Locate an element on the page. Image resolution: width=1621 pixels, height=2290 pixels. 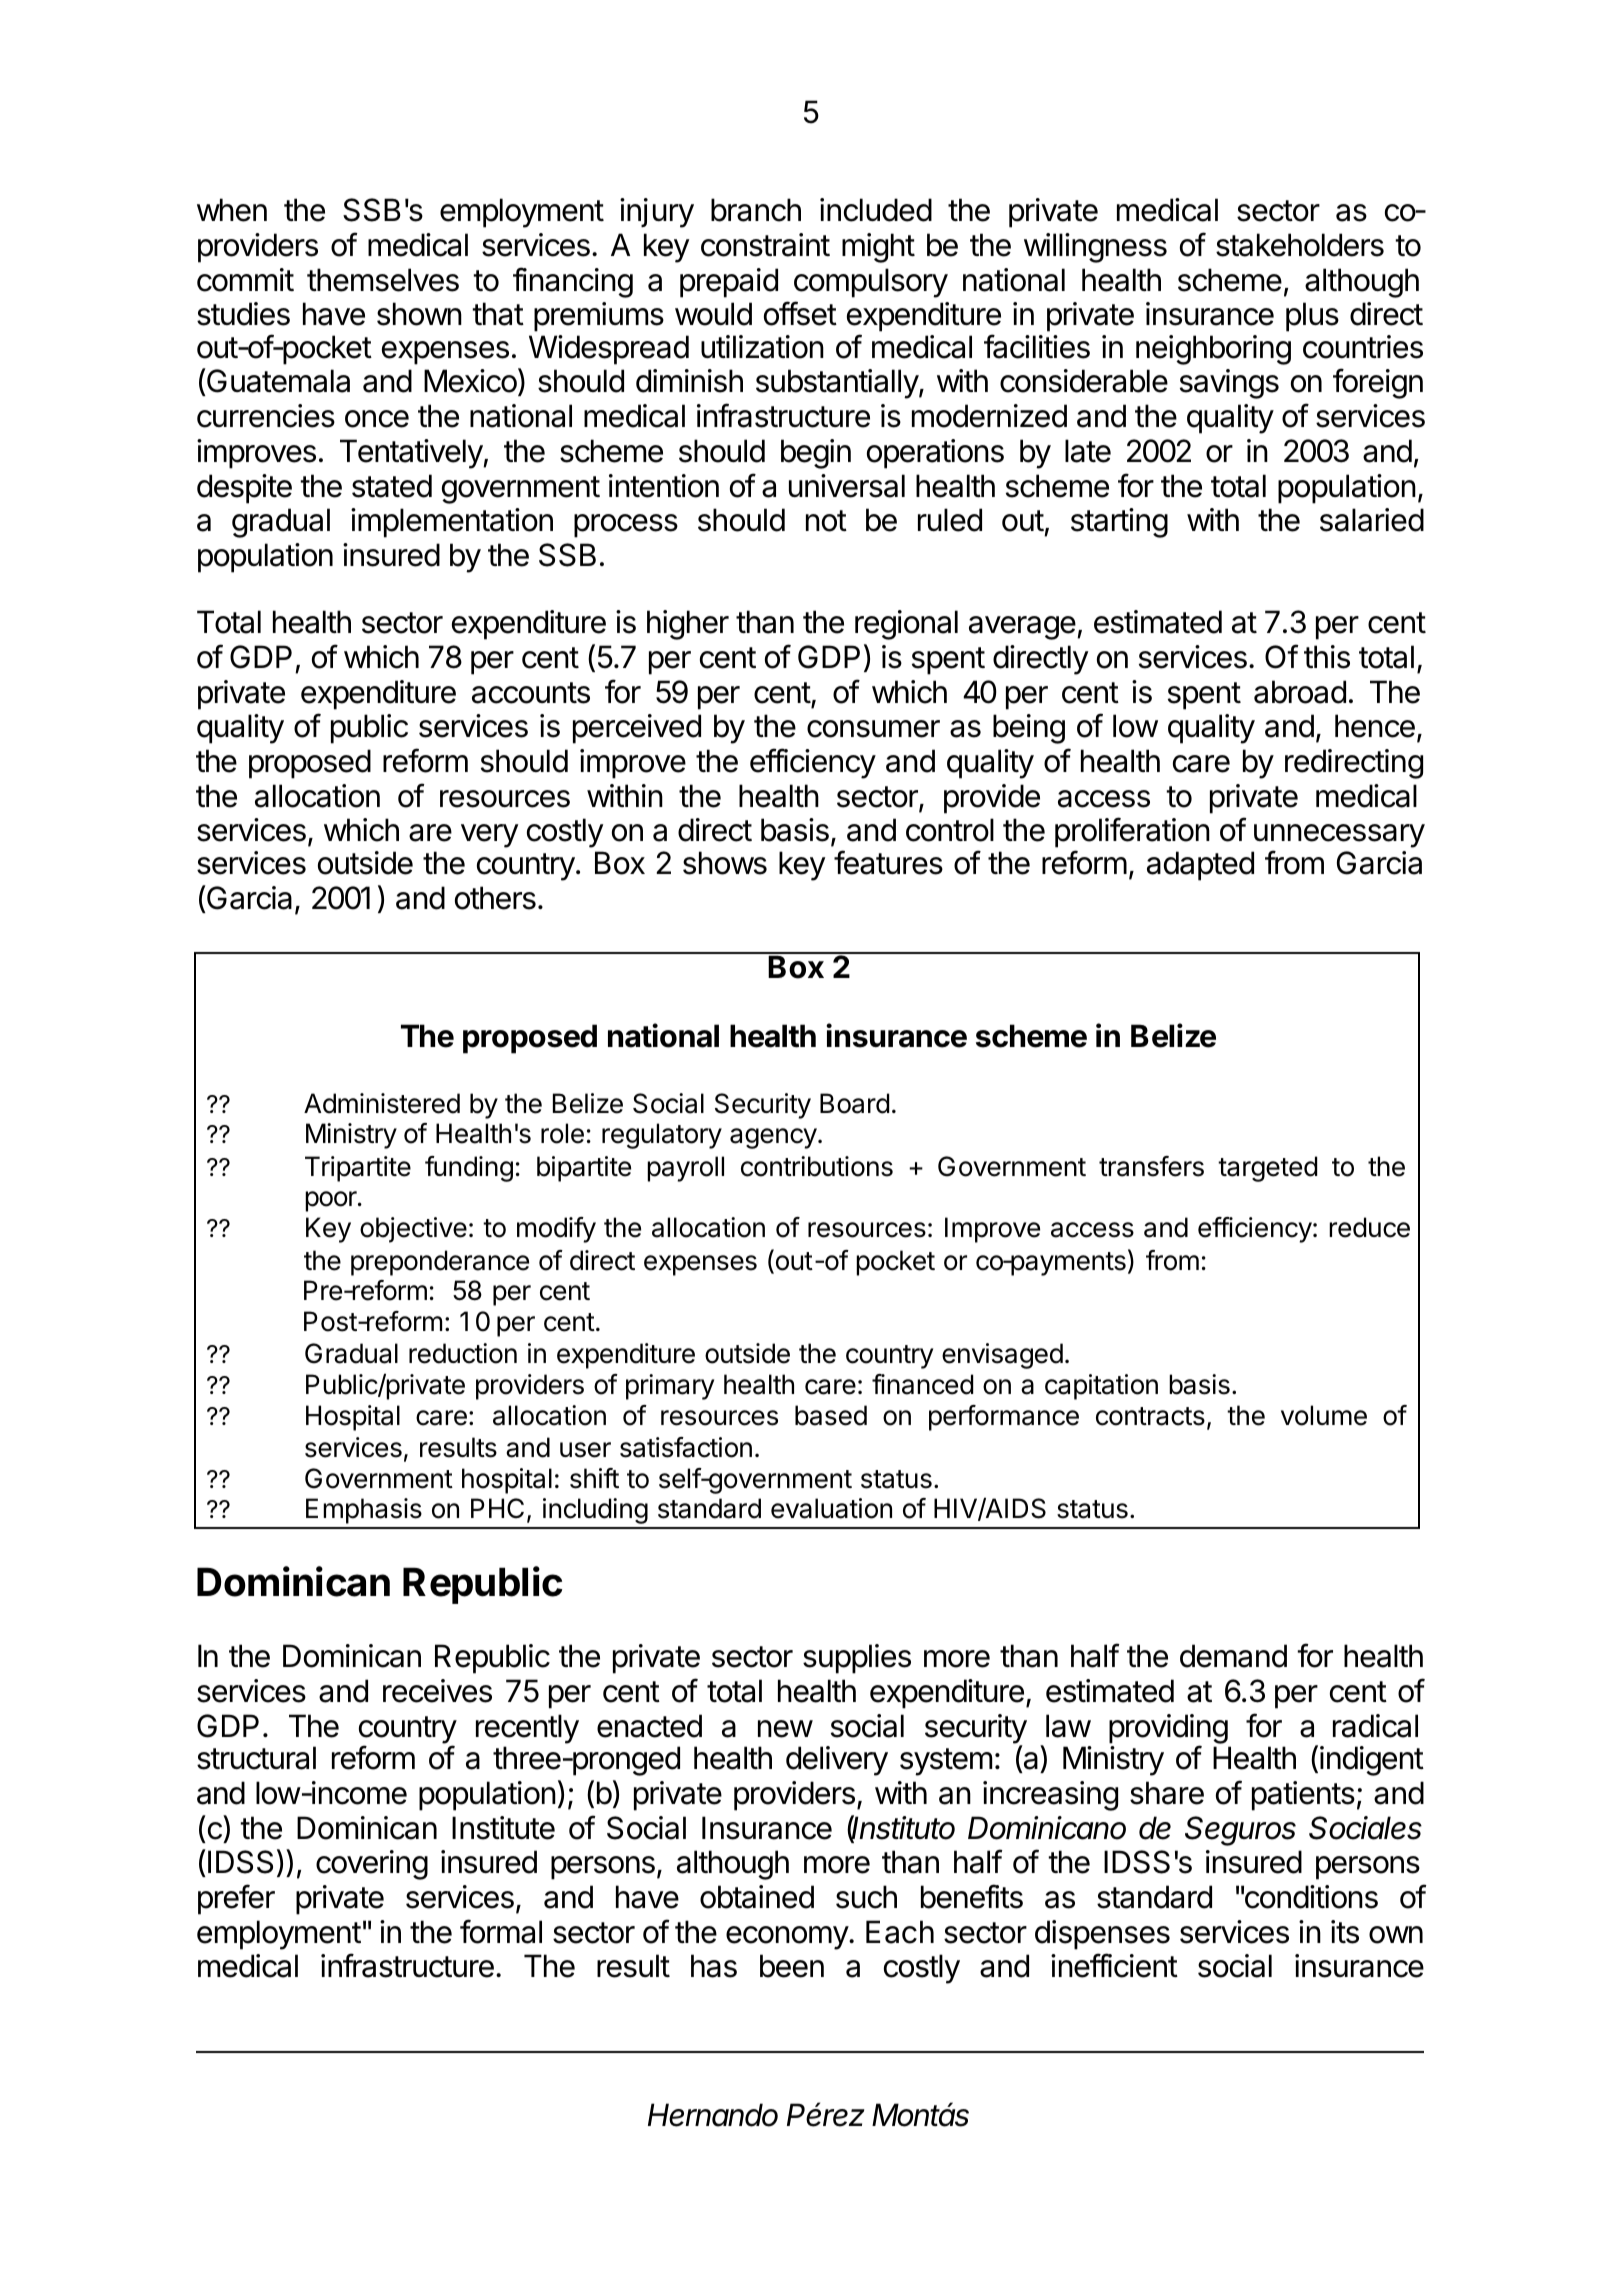
targeted is located at coordinates (1267, 1169).
